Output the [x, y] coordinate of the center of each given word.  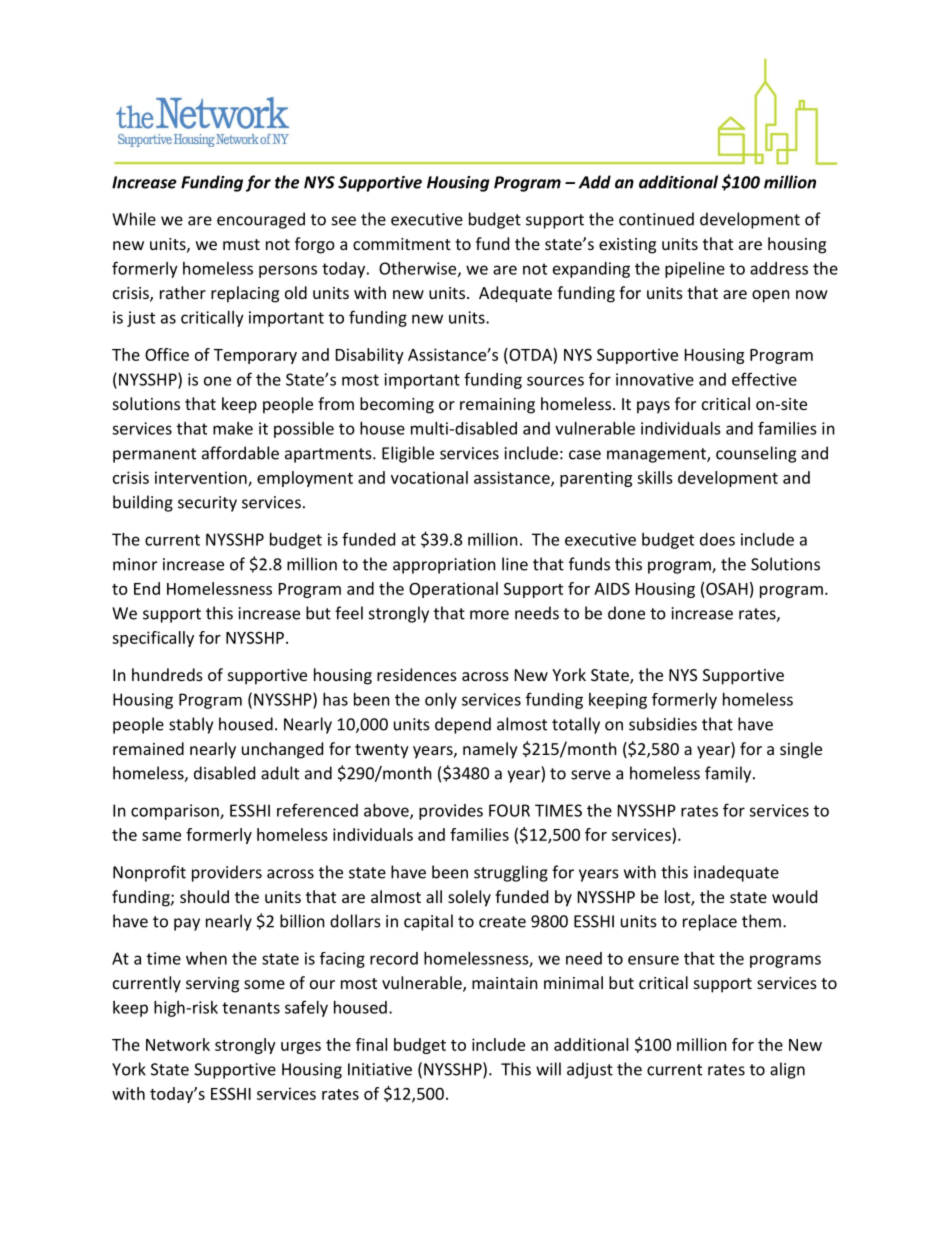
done [626, 613]
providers [227, 873]
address [779, 268]
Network [178, 1044]
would [794, 896]
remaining [497, 406]
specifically [153, 639]
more [489, 615]
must [241, 244]
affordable [240, 453]
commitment [402, 244]
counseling [756, 454]
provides [451, 812]
